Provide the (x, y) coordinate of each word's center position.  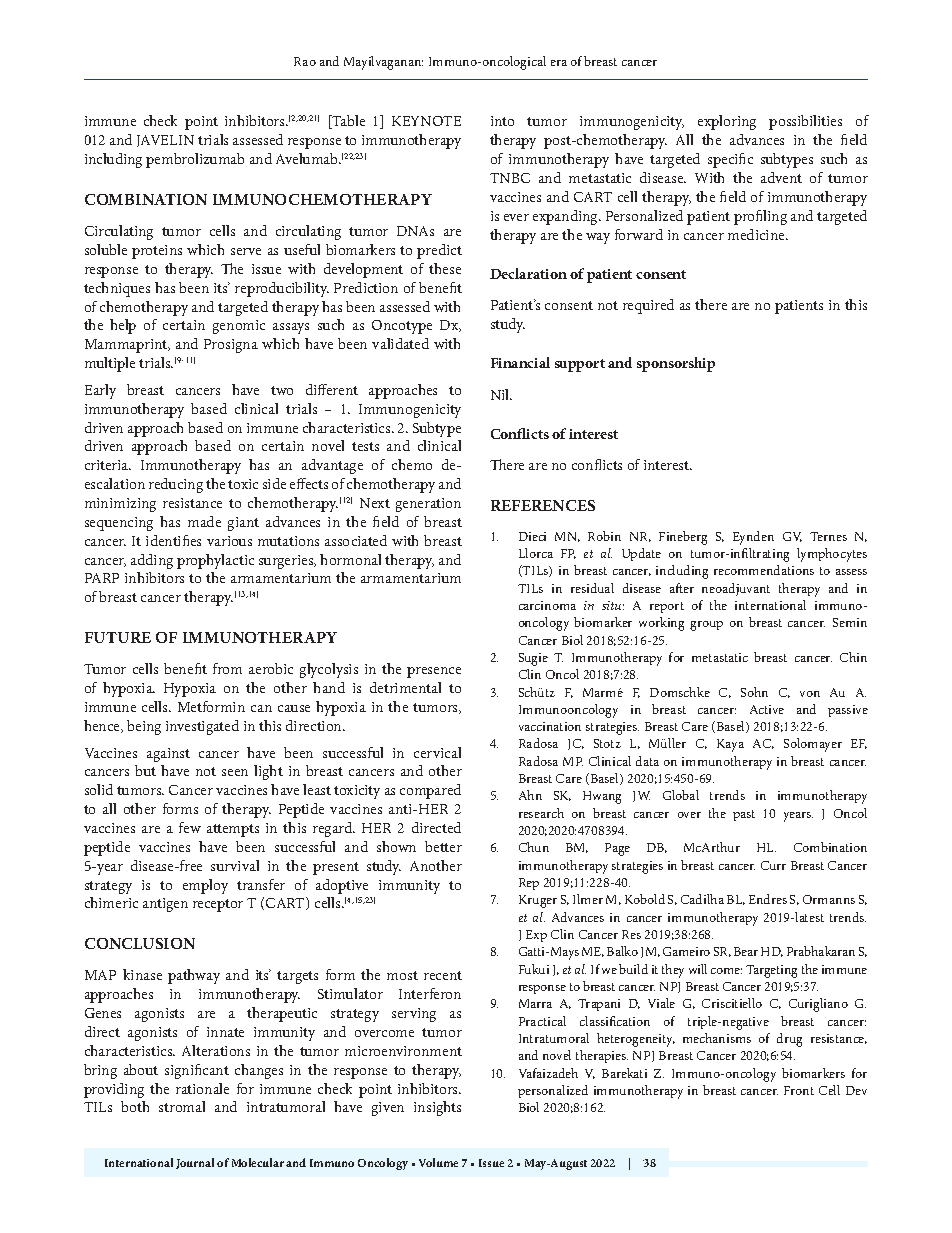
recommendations (764, 570)
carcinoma (547, 605)
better (443, 846)
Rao (305, 61)
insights (437, 1108)
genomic (239, 327)
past (744, 815)
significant (197, 1071)
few (190, 827)
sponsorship (676, 364)
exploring (727, 122)
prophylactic (215, 561)
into (502, 121)
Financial (520, 362)
